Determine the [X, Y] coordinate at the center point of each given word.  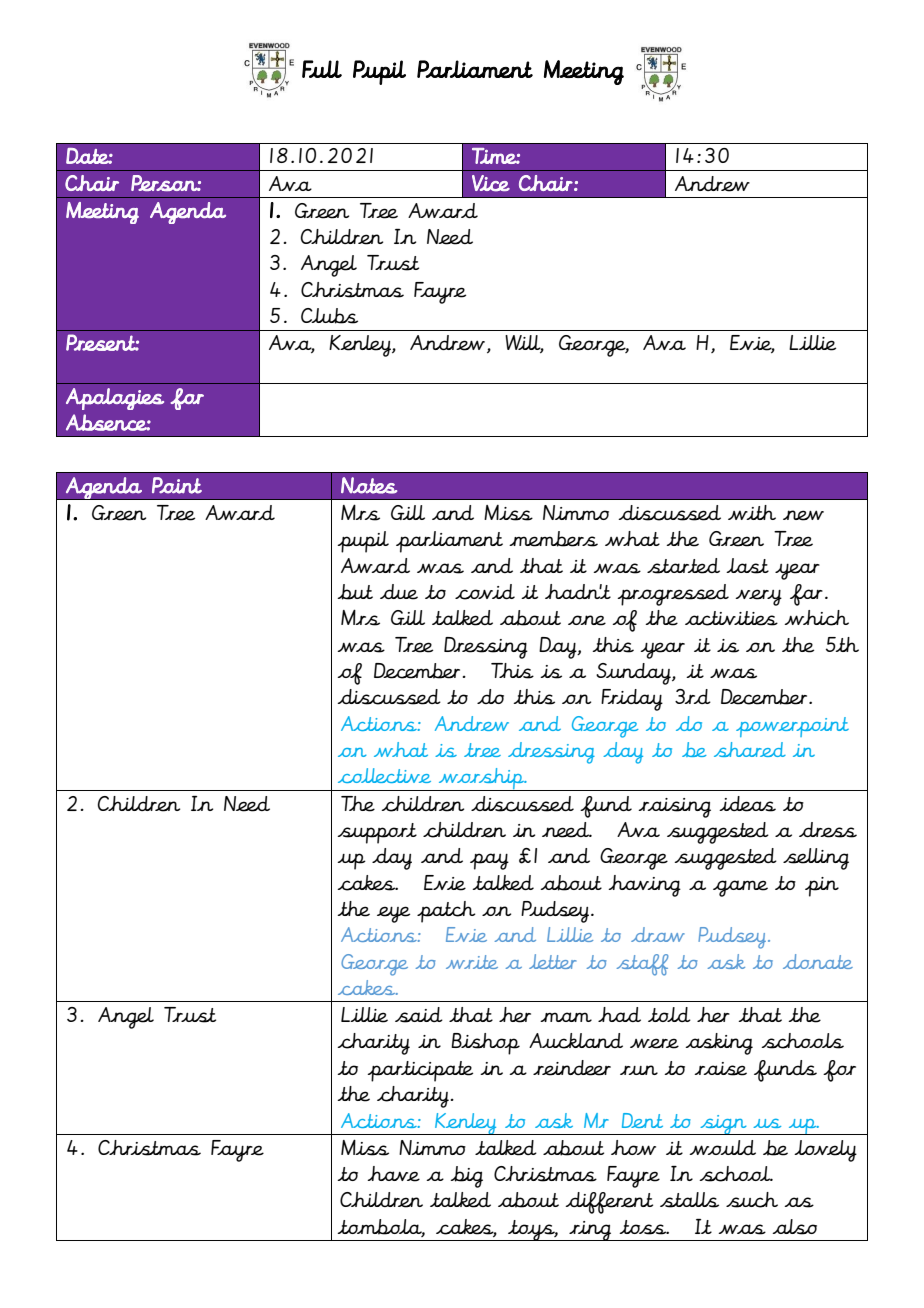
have [393, 1174]
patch [446, 912]
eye [393, 914]
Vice [491, 183]
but [355, 592]
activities [731, 618]
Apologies [115, 399]
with [752, 512]
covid [485, 592]
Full [322, 69]
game [740, 888]
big [466, 1177]
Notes [369, 485]
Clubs [329, 316]
